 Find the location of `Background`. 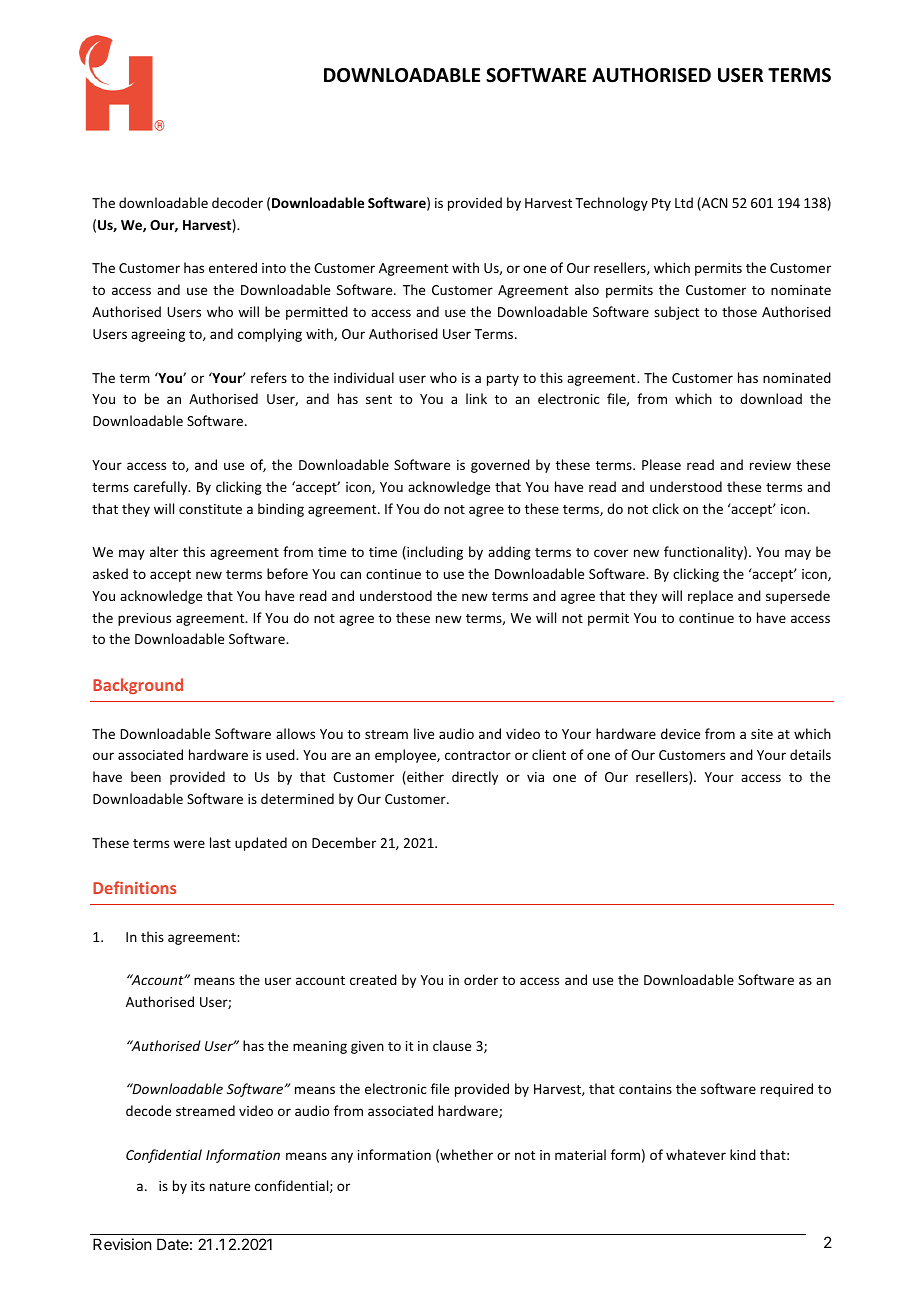

Background is located at coordinates (138, 686).
